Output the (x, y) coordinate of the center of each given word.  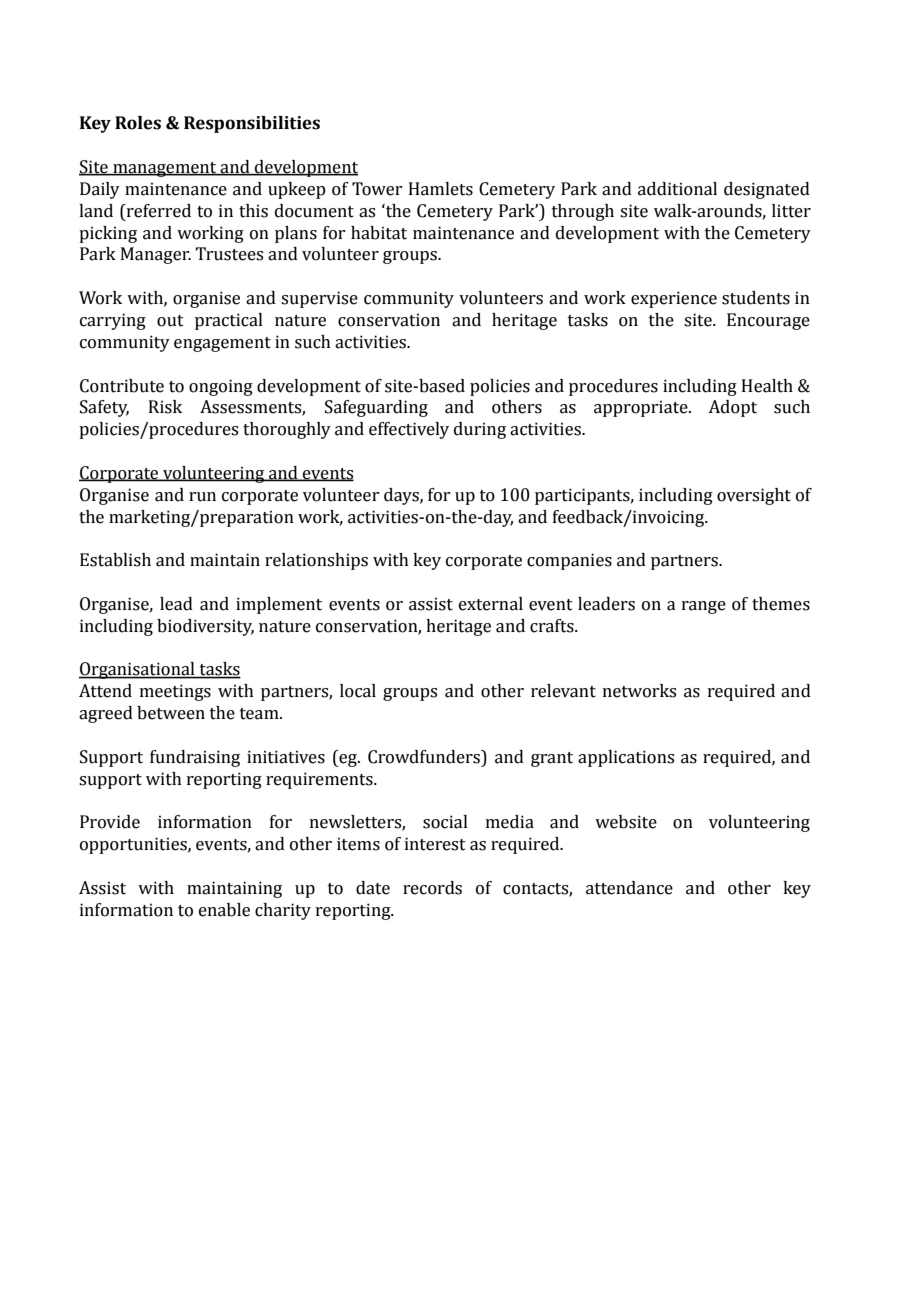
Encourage (768, 321)
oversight (754, 496)
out (170, 321)
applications (626, 758)
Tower (377, 189)
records (432, 888)
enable (224, 910)
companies (569, 561)
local (358, 691)
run (202, 497)
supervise (319, 299)
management (165, 169)
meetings (175, 692)
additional (677, 189)
